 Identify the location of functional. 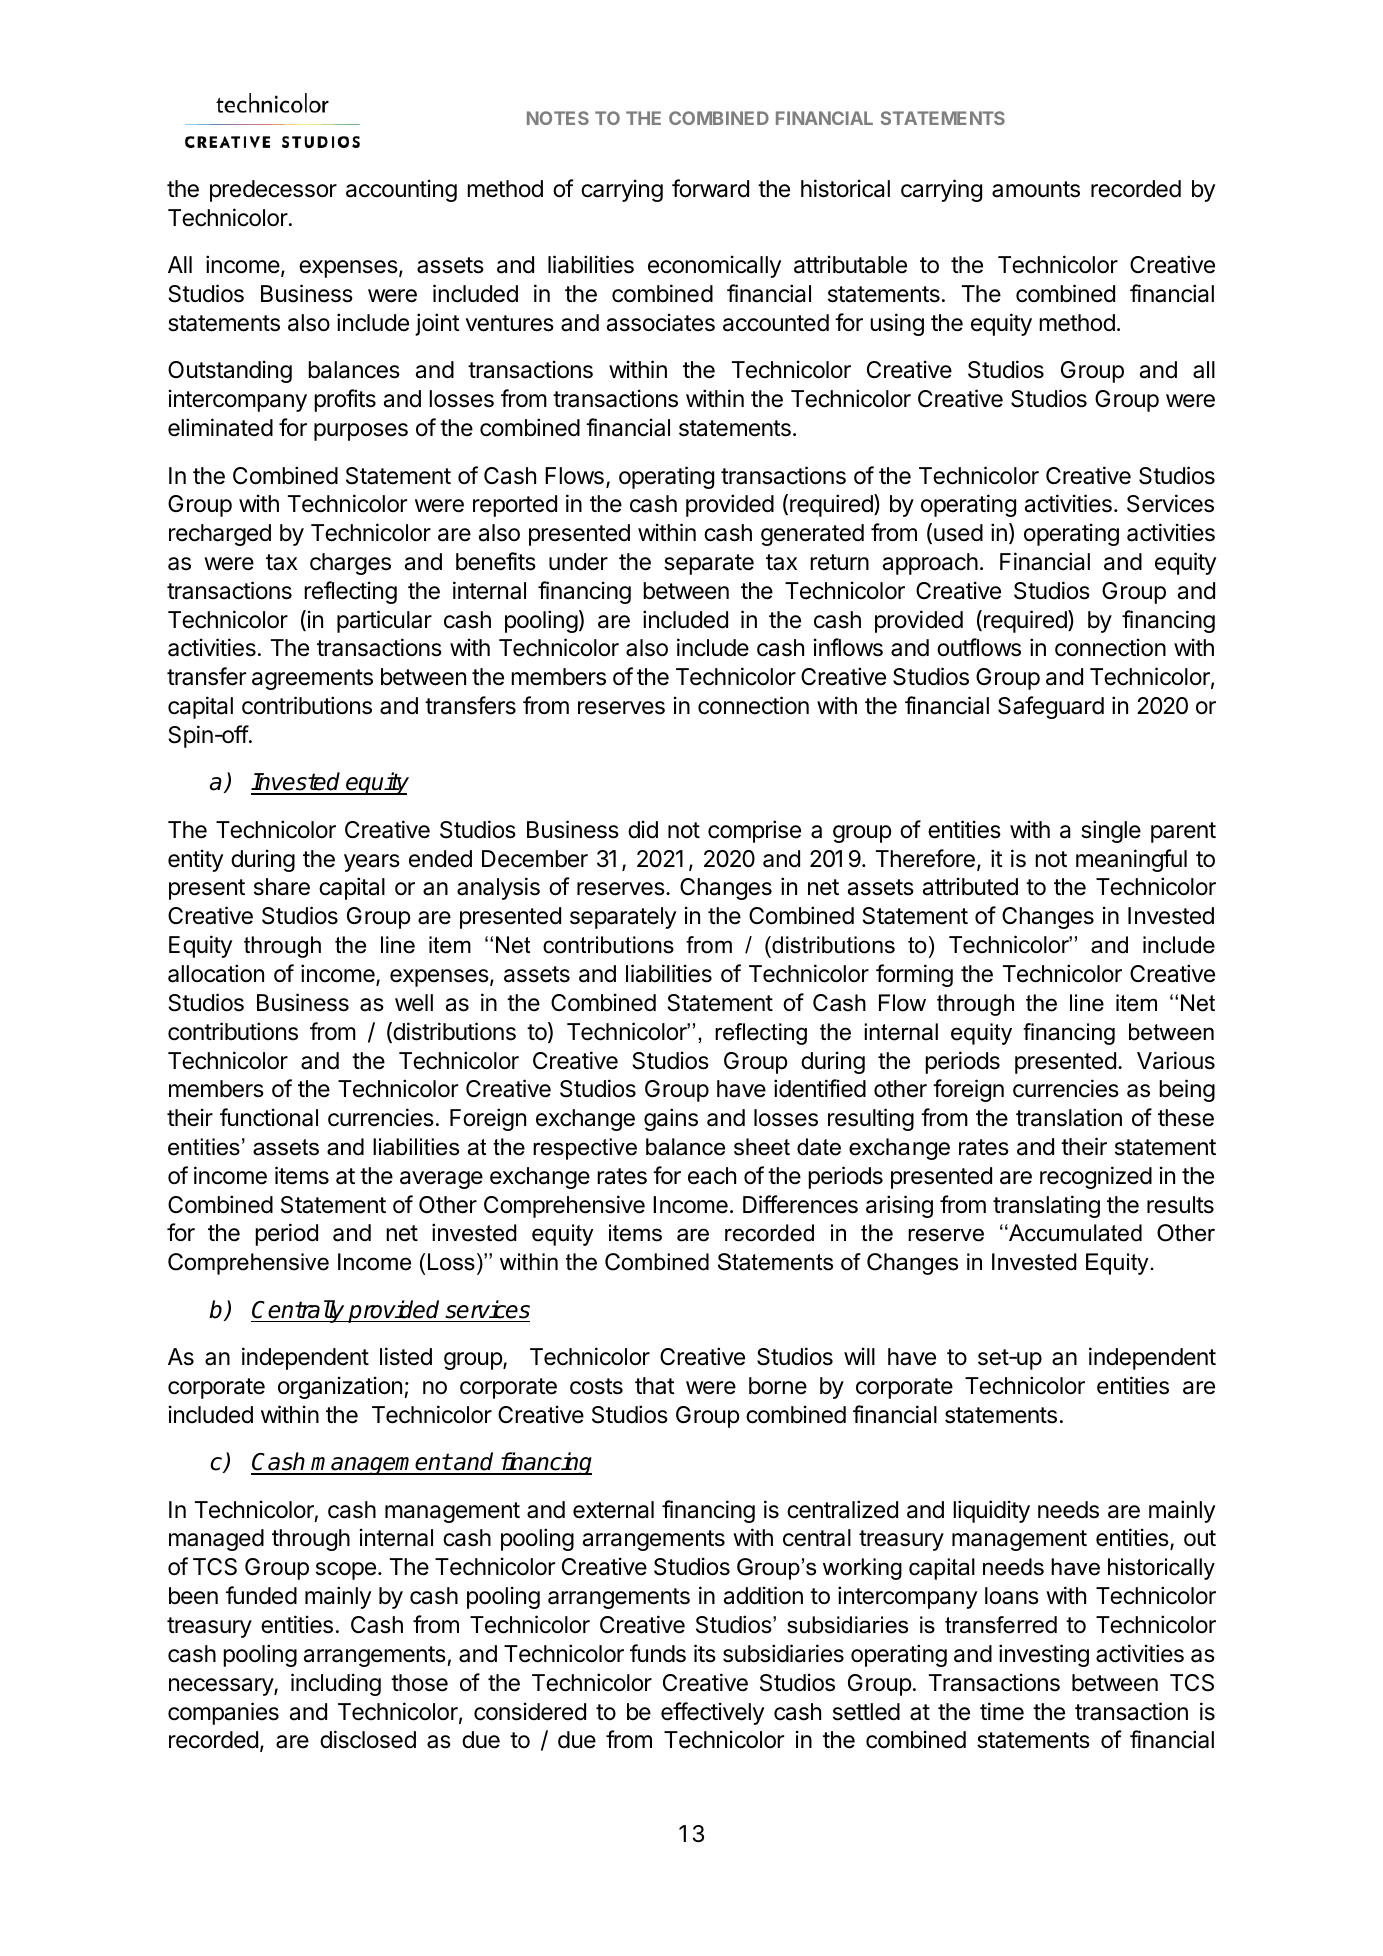
(269, 1117).
